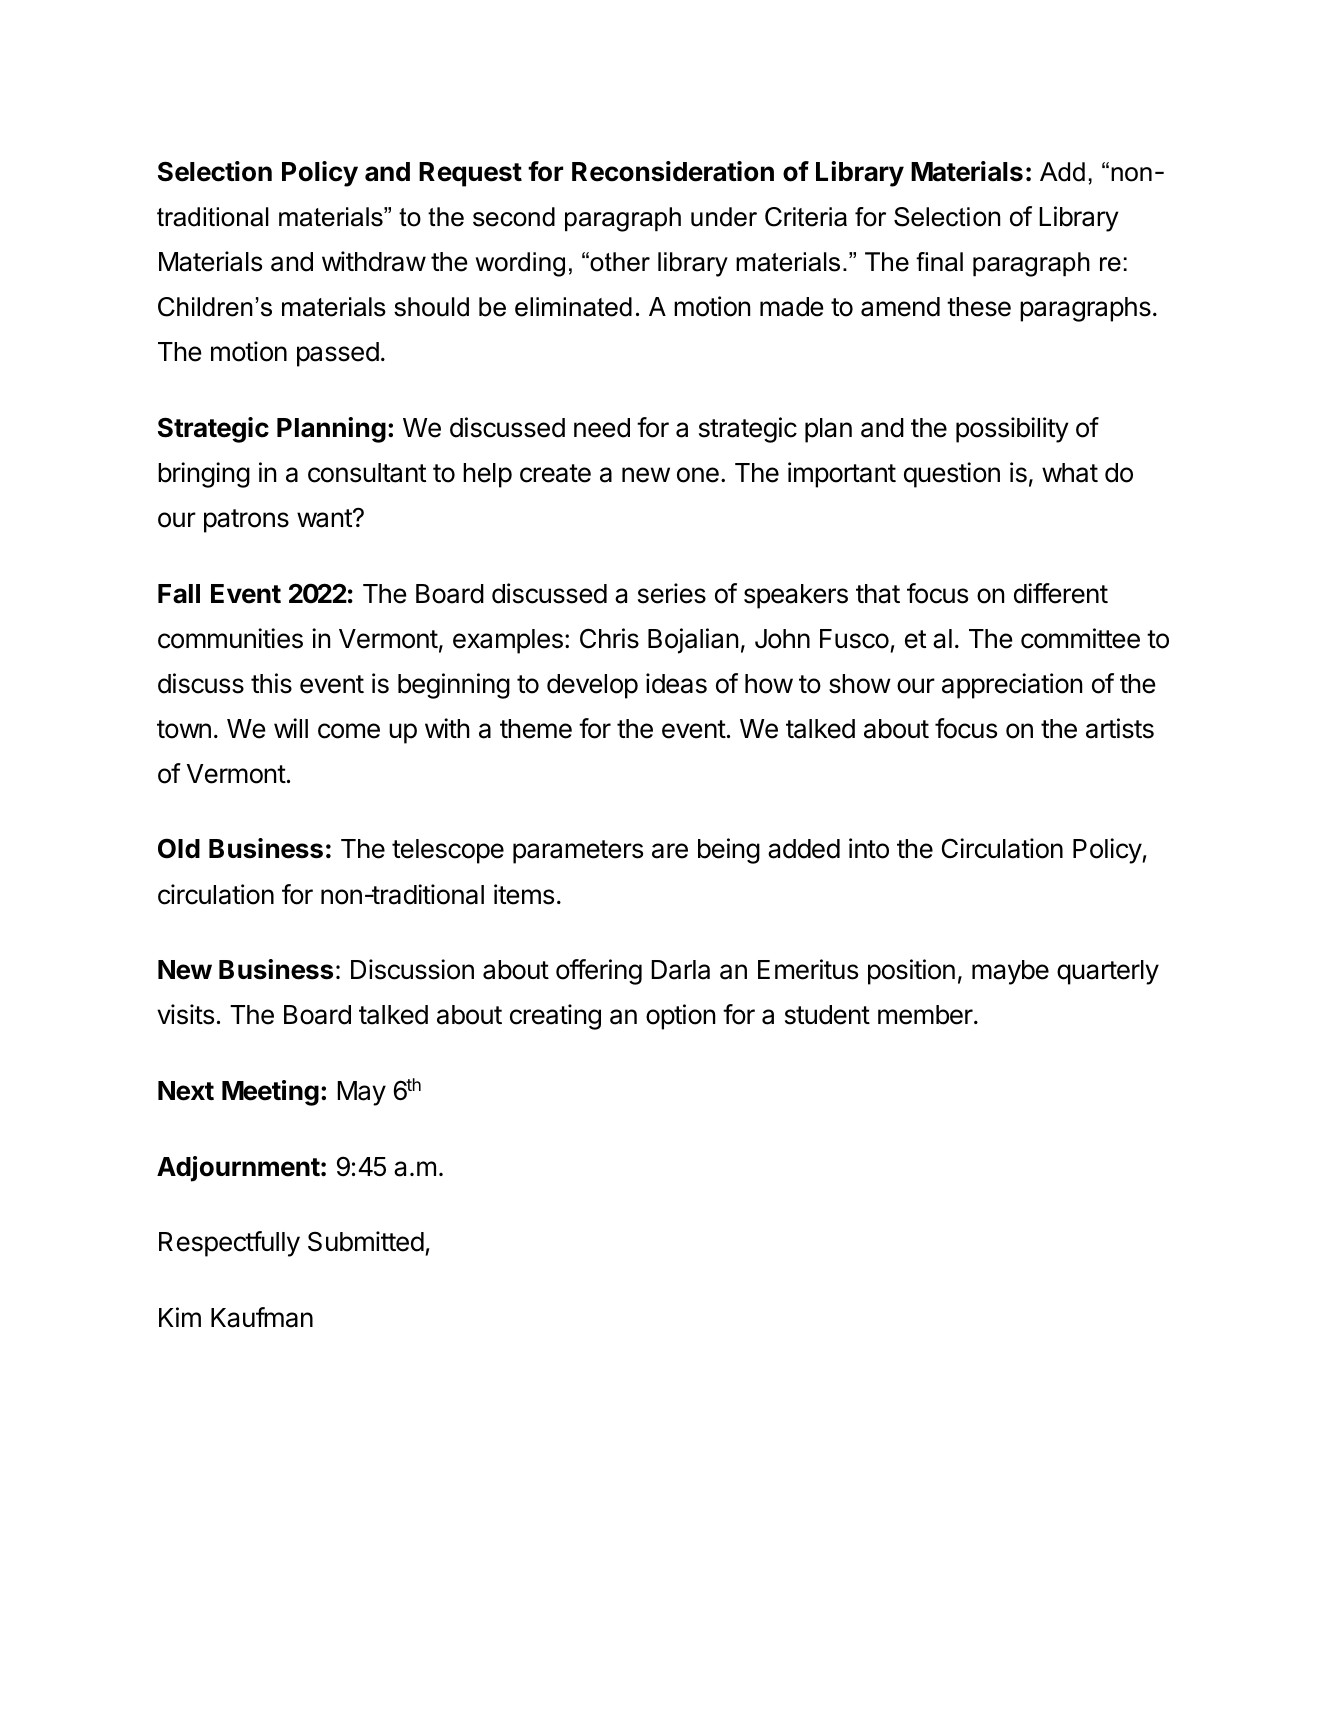 The width and height of the page is (1333, 1725). What do you see at coordinates (676, 683) in the page?
I see `ideas` at bounding box center [676, 683].
